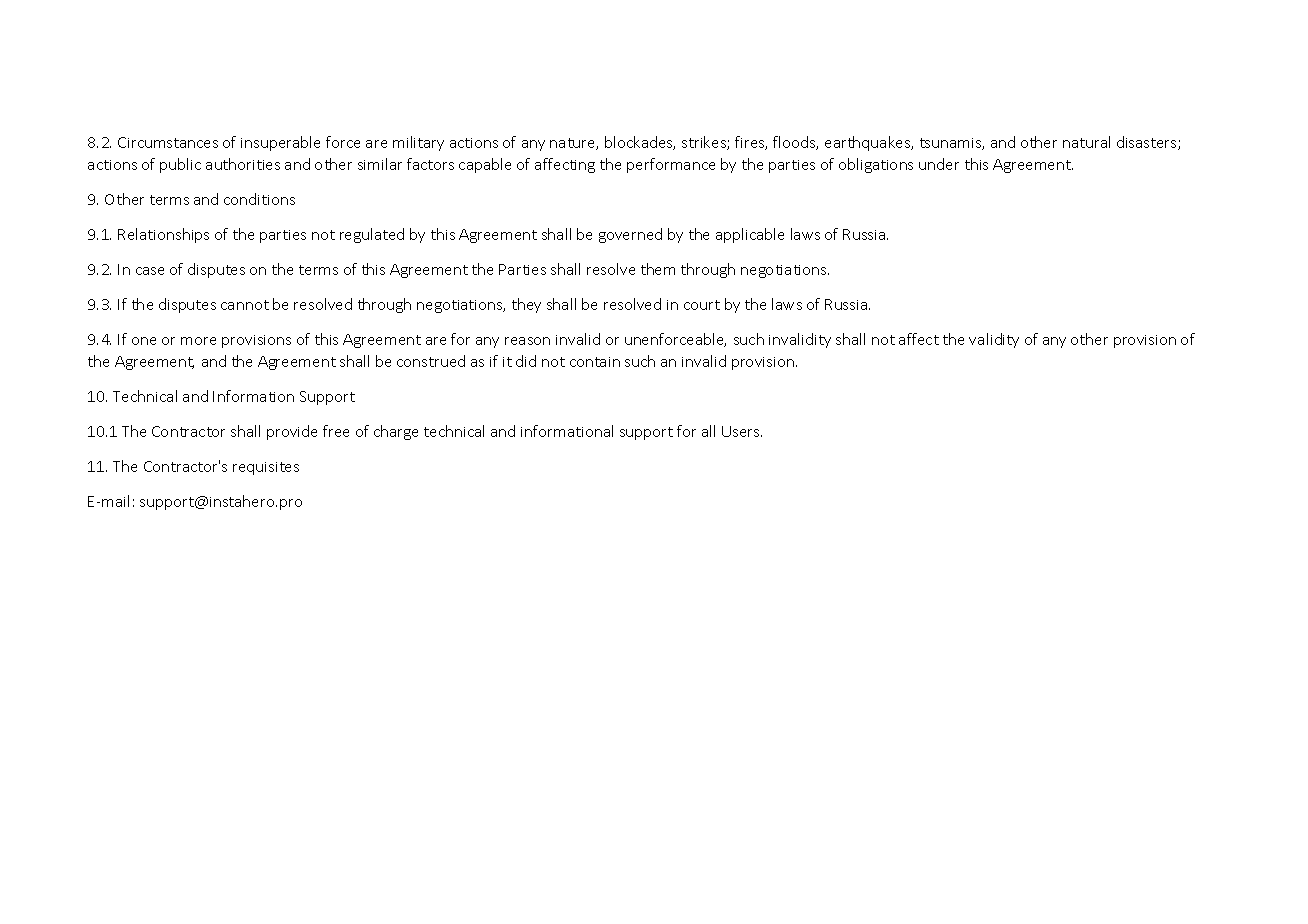 The width and height of the image is (1308, 924). What do you see at coordinates (1086, 142) in the image?
I see `natural` at bounding box center [1086, 142].
